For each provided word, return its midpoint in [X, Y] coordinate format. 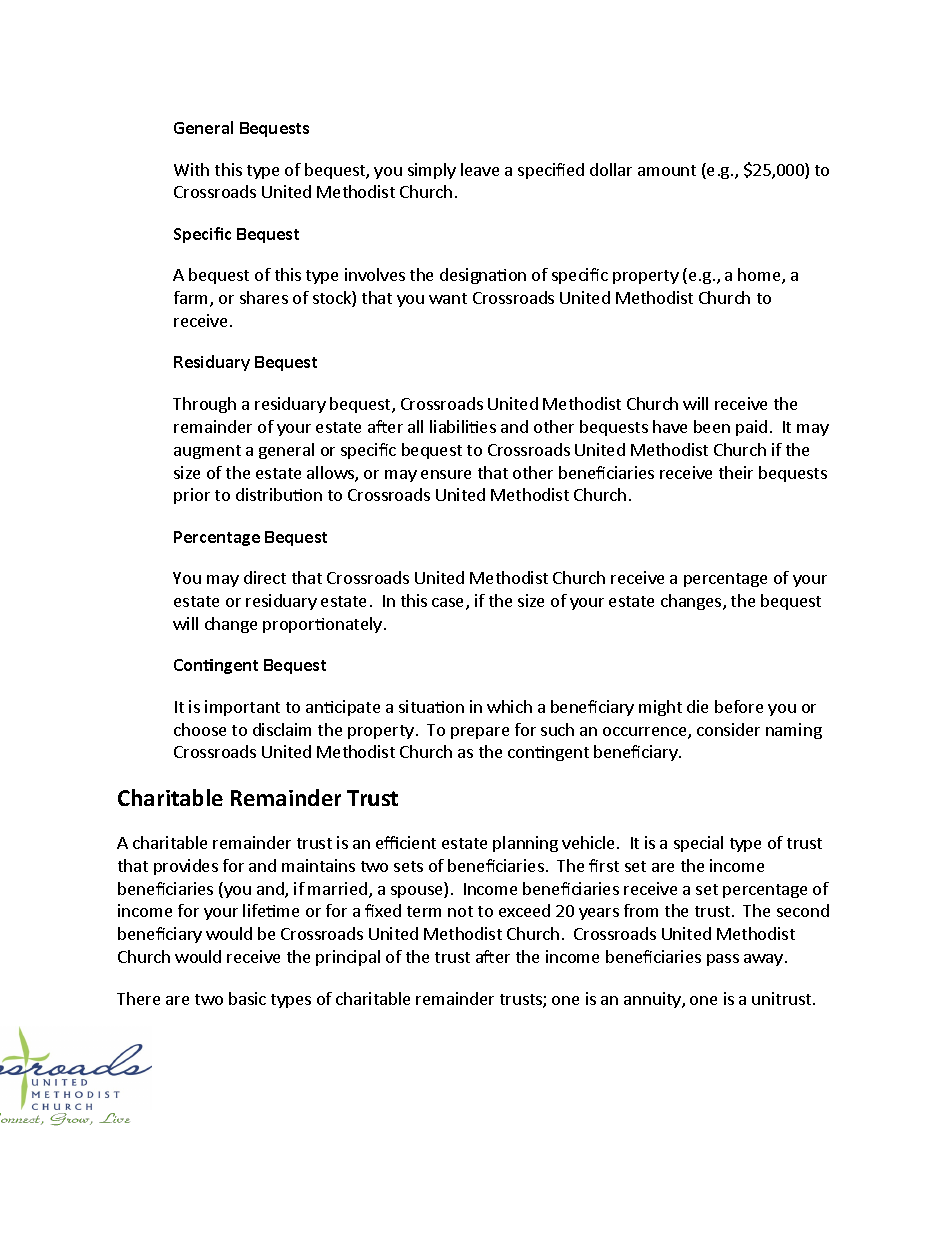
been [712, 426]
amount [667, 170]
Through [204, 405]
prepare [480, 733]
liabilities [463, 426]
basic [247, 998]
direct [265, 577]
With [191, 169]
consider [728, 729]
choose [200, 729]
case [449, 604]
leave [480, 169]
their [736, 472]
